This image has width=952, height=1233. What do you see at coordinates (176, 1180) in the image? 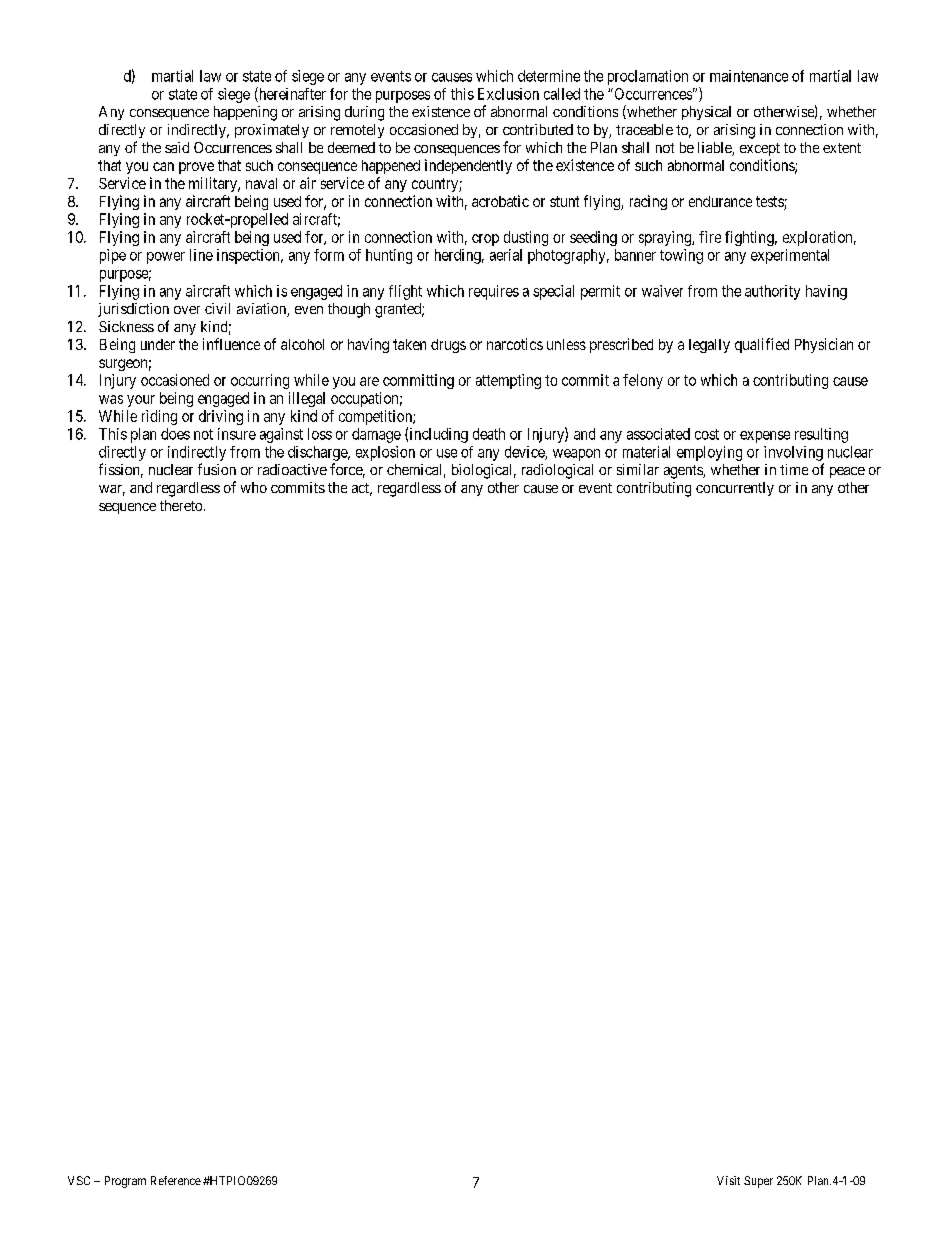
I see `Reference` at bounding box center [176, 1180].
